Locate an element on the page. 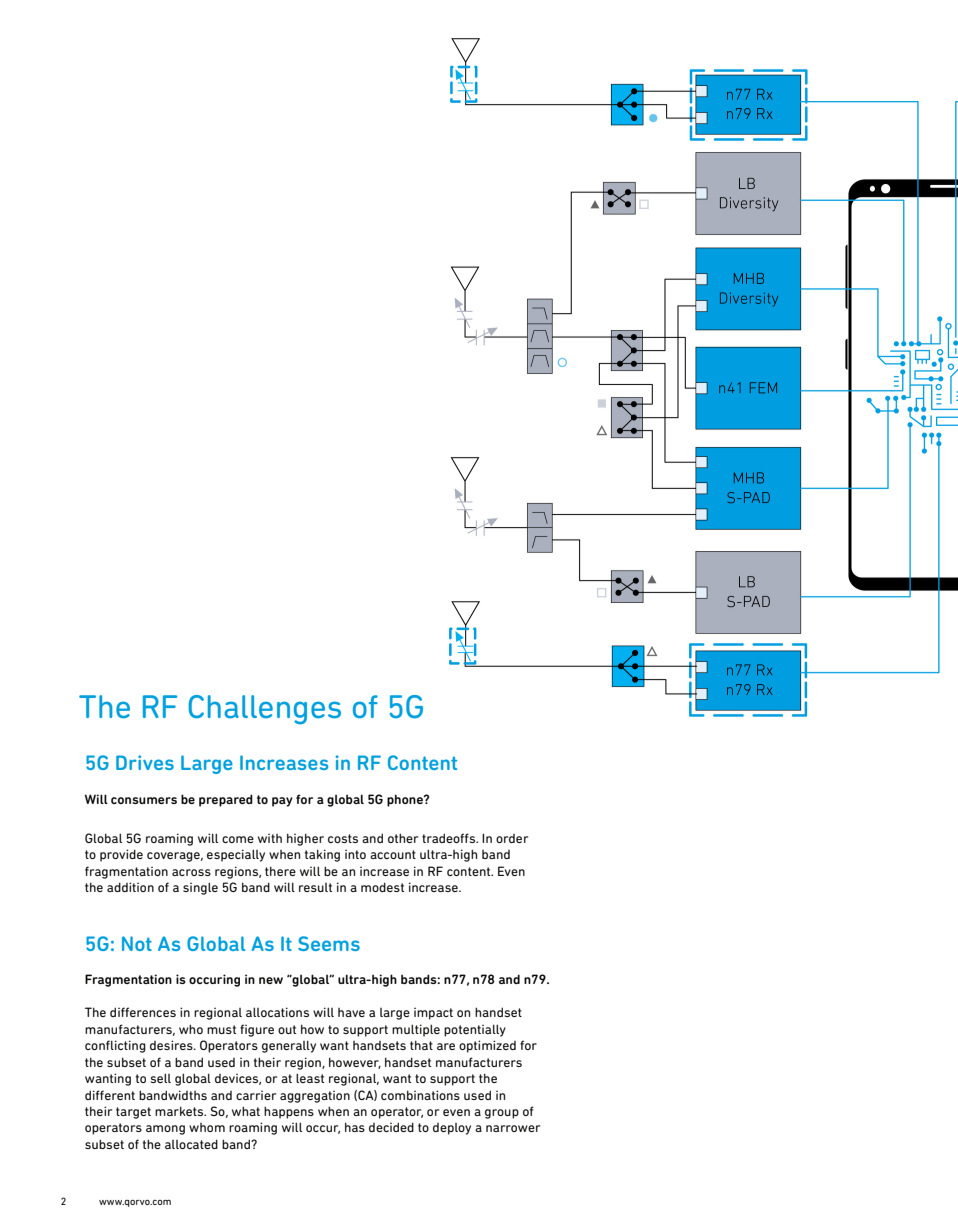  tradeoffs is located at coordinates (450, 838).
